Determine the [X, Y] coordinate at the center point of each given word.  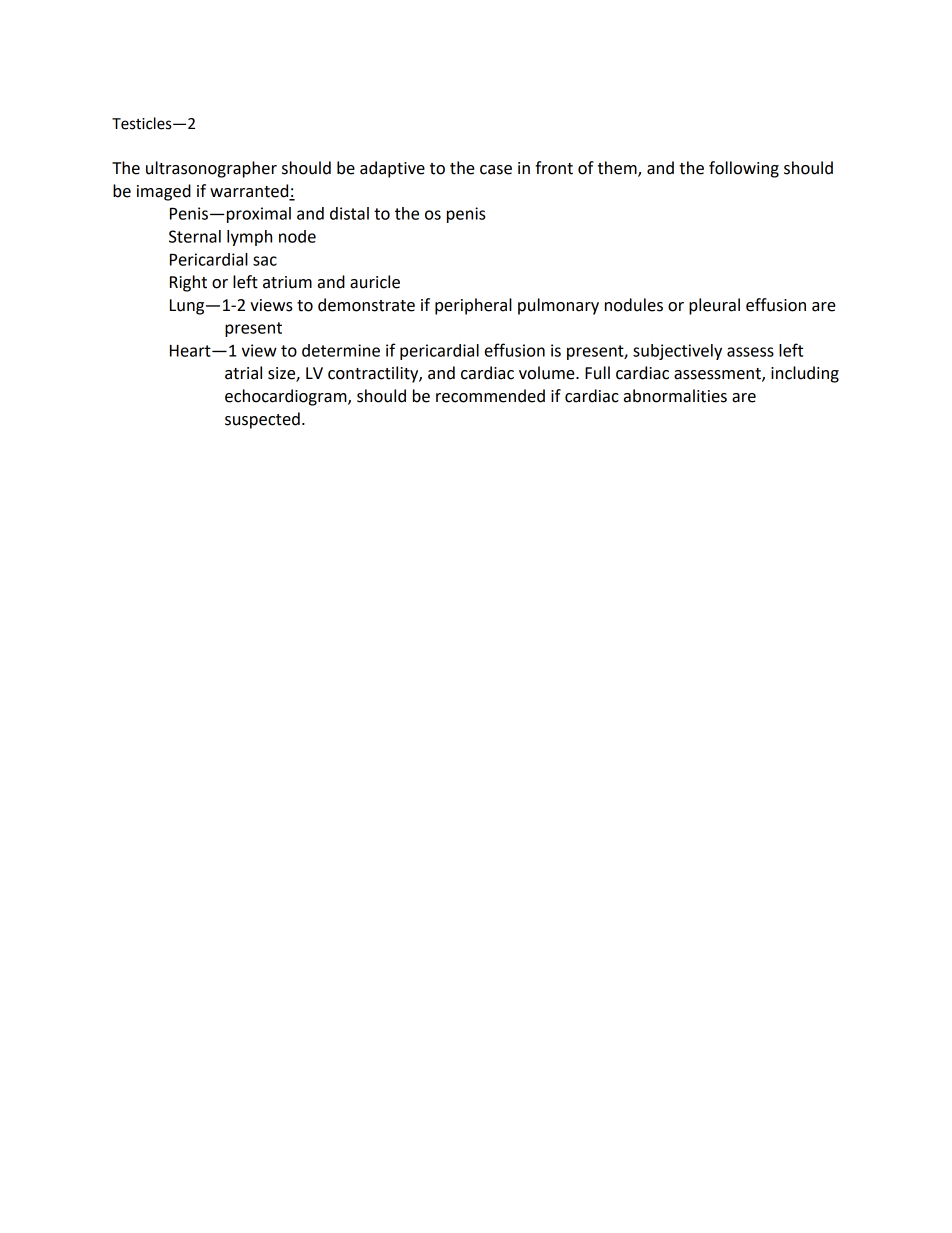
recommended [490, 396]
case [496, 170]
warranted [250, 192]
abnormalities [675, 396]
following [744, 169]
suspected [262, 420]
